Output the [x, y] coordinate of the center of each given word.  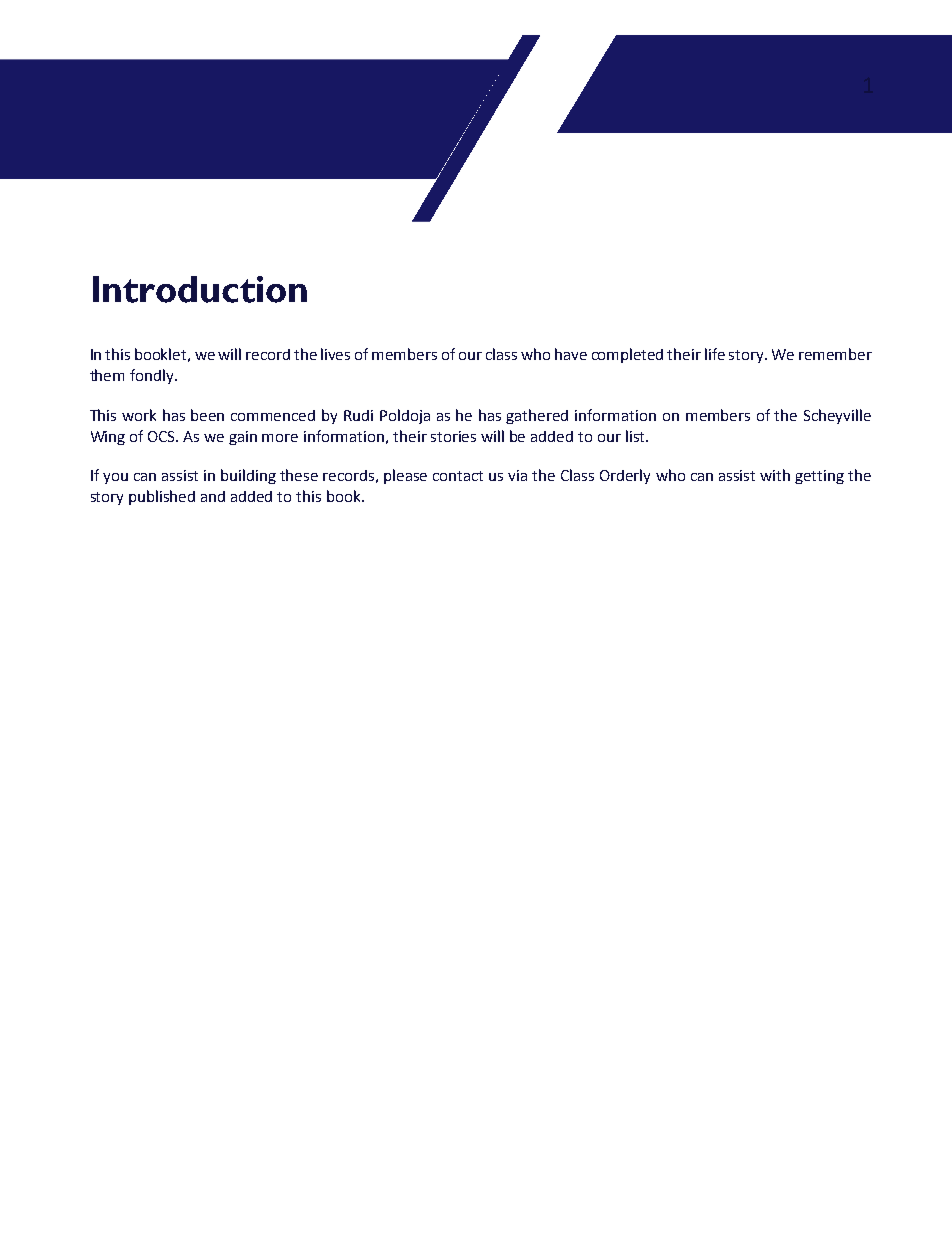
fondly [153, 376]
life [715, 354]
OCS [163, 436]
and [213, 496]
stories [453, 436]
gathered [537, 416]
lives [335, 354]
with [775, 475]
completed [627, 355]
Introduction [200, 289]
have [571, 354]
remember [835, 354]
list [636, 436]
